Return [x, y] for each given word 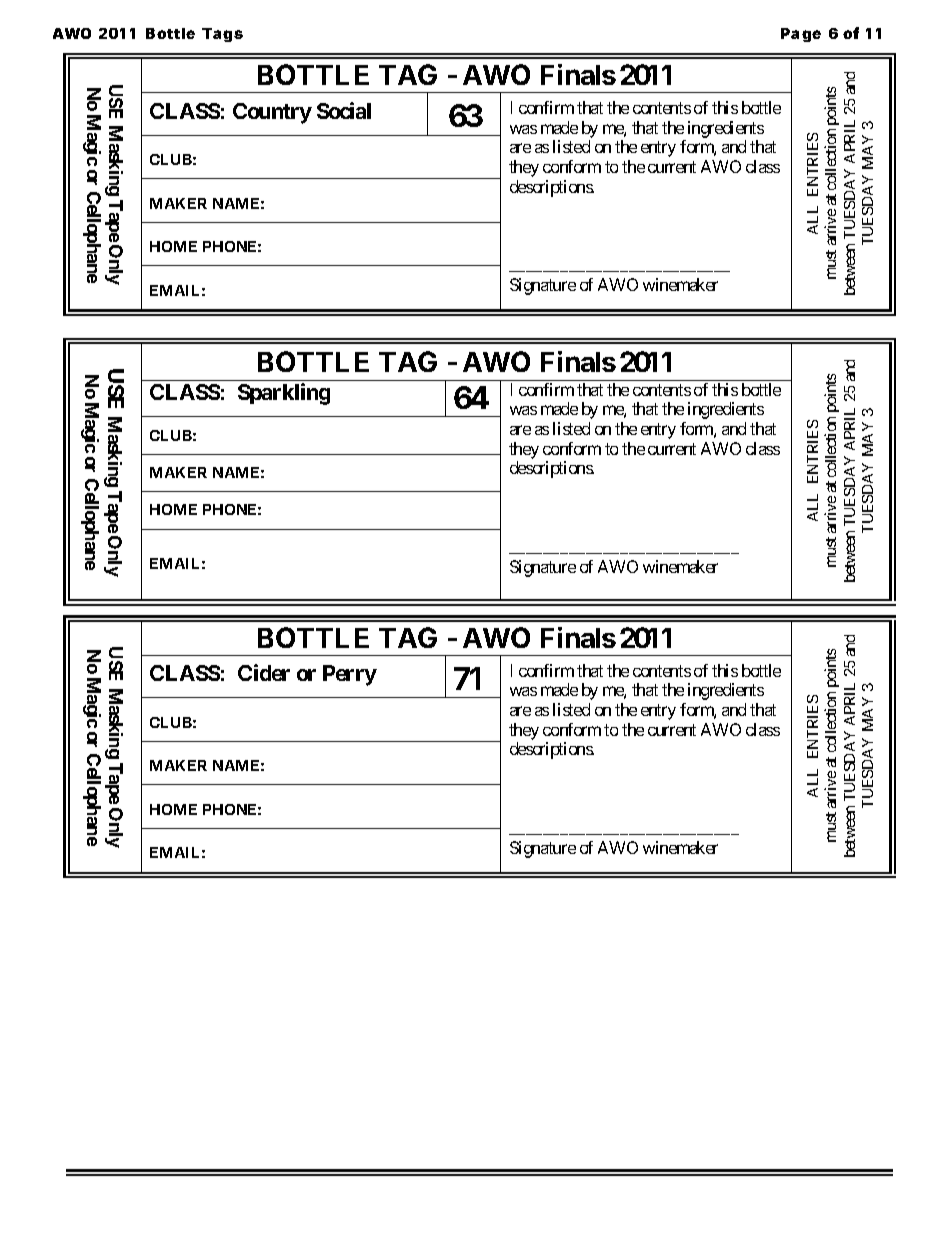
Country [272, 113]
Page [801, 35]
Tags [222, 35]
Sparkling [284, 394]
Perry [350, 675]
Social [344, 110]
